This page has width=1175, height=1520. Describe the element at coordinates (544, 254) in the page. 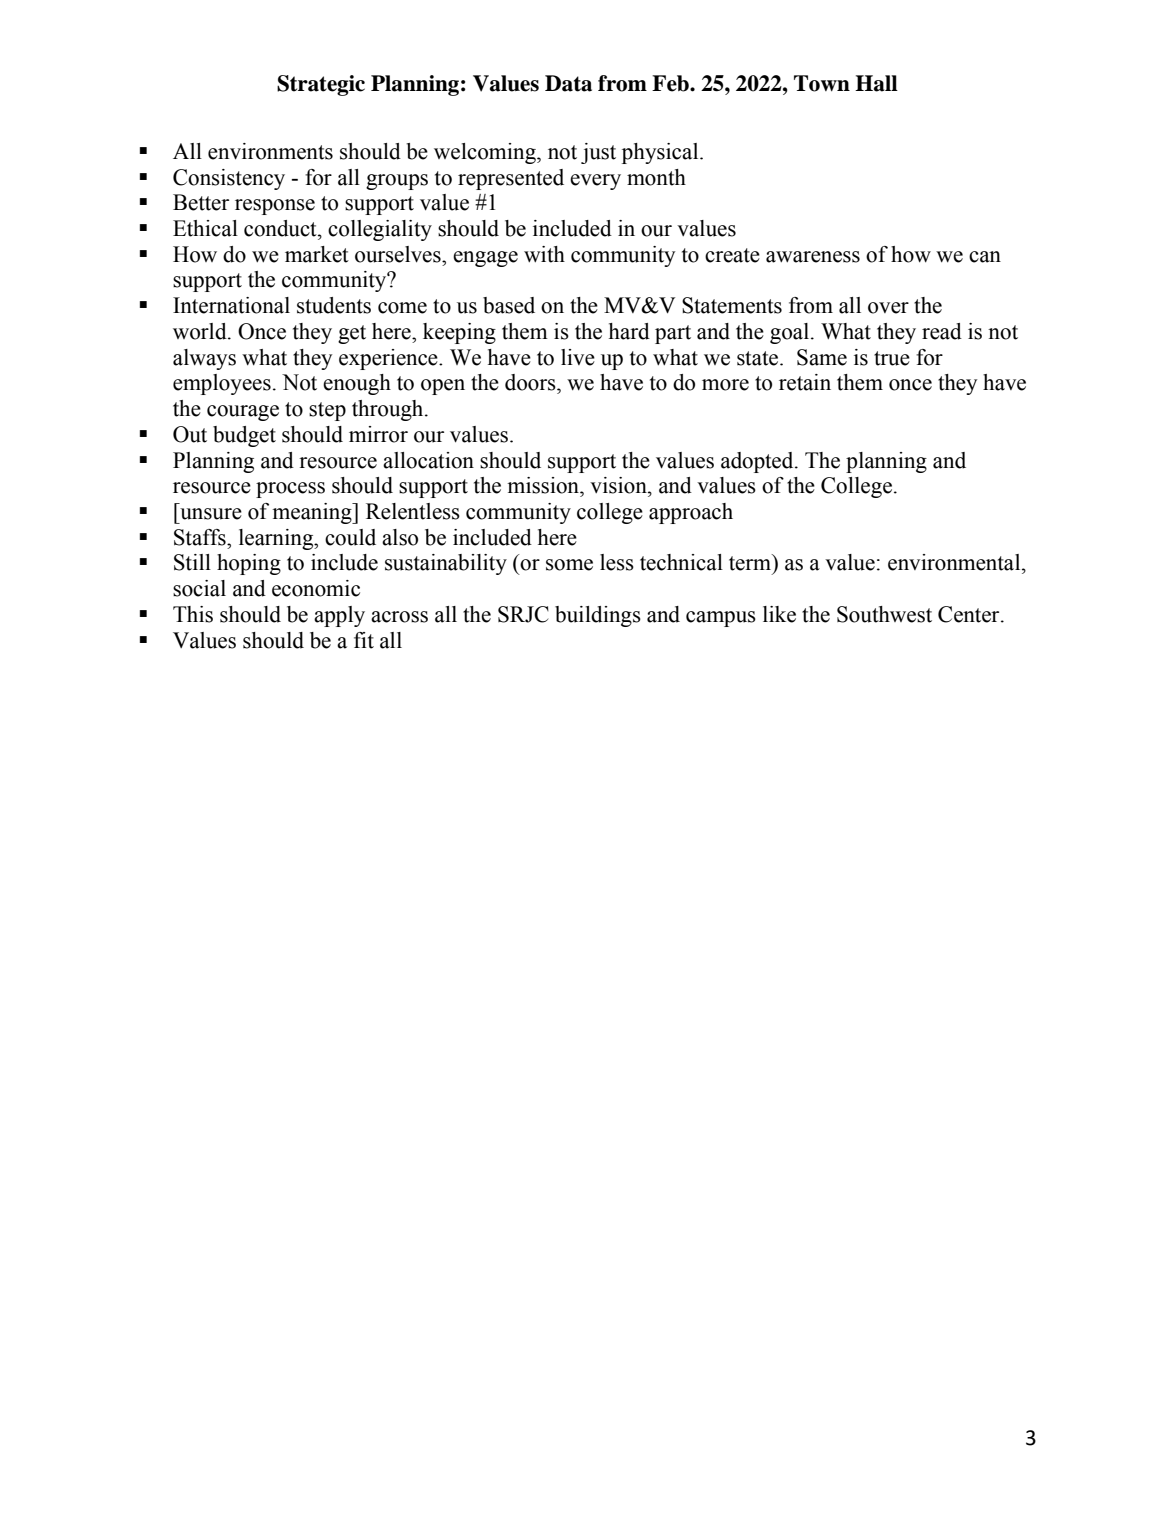

I see `with` at that location.
